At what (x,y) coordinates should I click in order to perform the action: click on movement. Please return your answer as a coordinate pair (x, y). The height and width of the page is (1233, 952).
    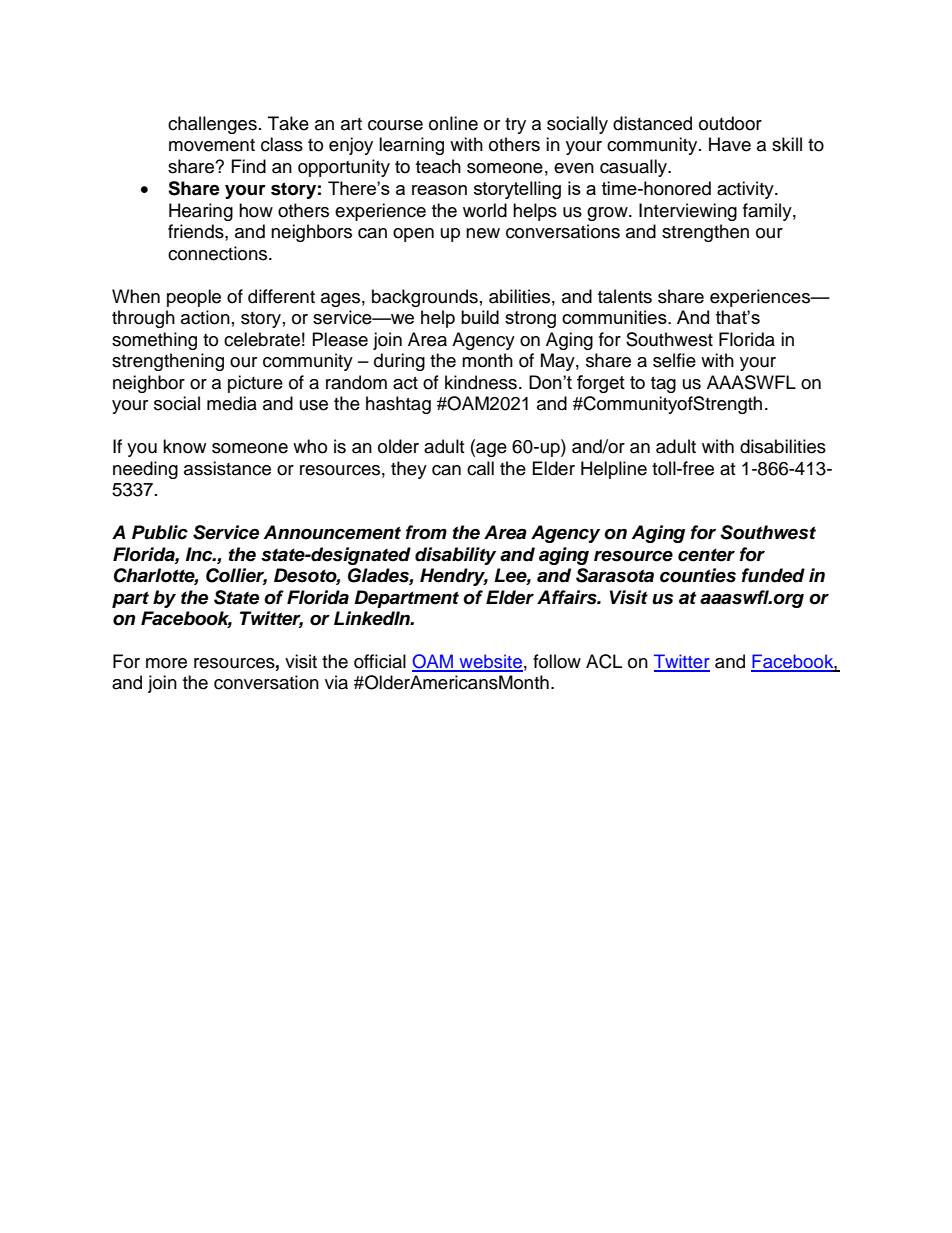
    Looking at the image, I should click on (212, 145).
